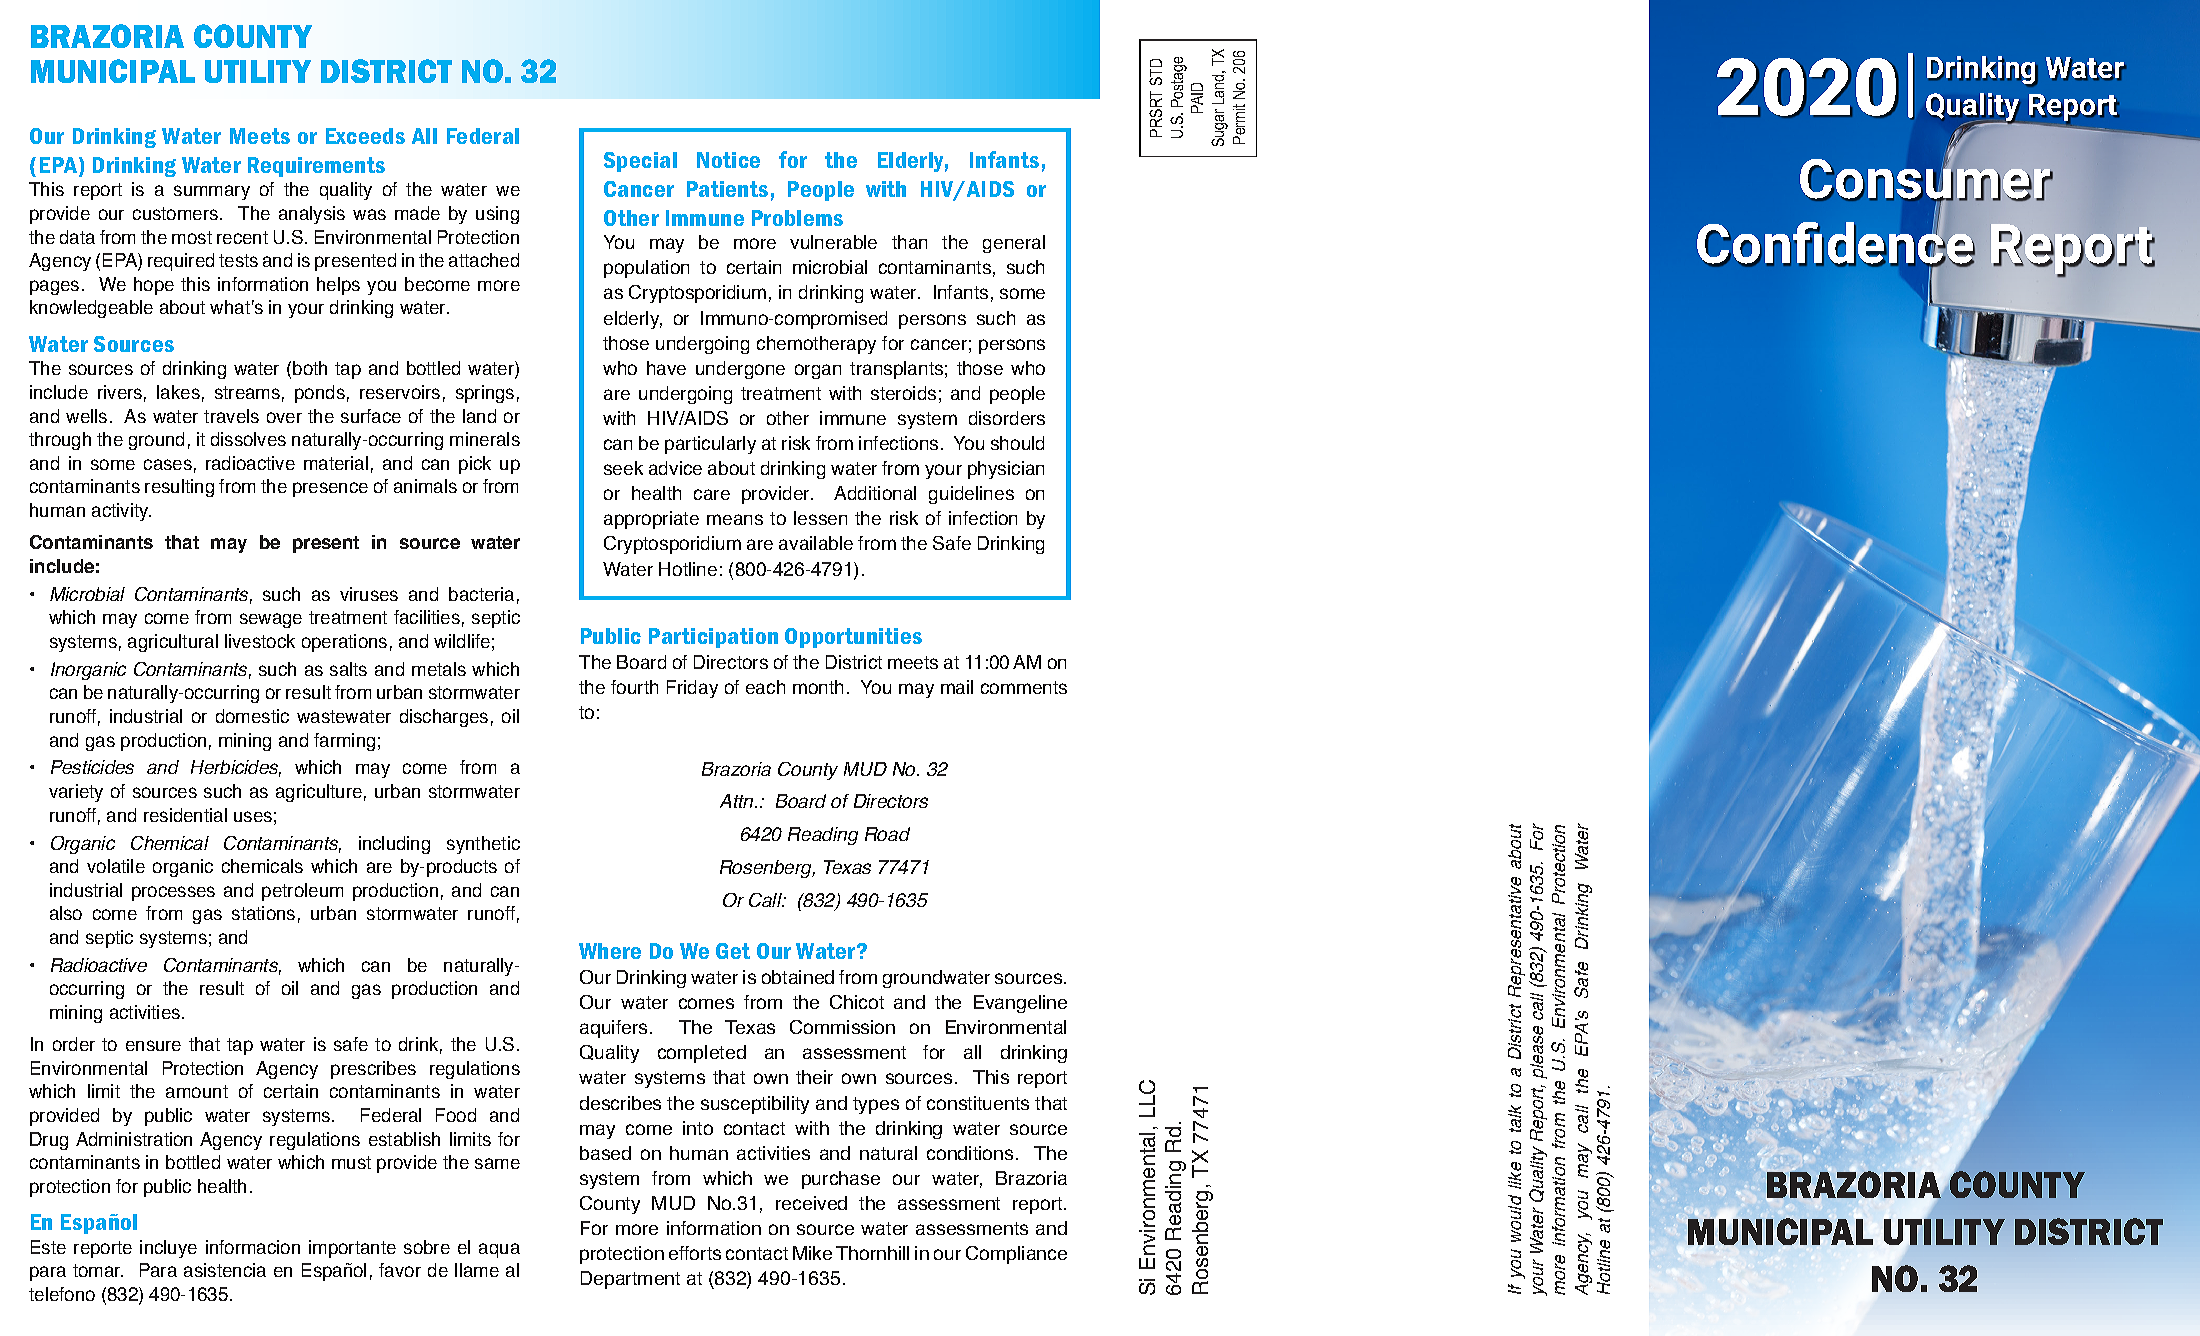 Image resolution: width=2200 pixels, height=1336 pixels. What do you see at coordinates (909, 242) in the image?
I see `than` at bounding box center [909, 242].
